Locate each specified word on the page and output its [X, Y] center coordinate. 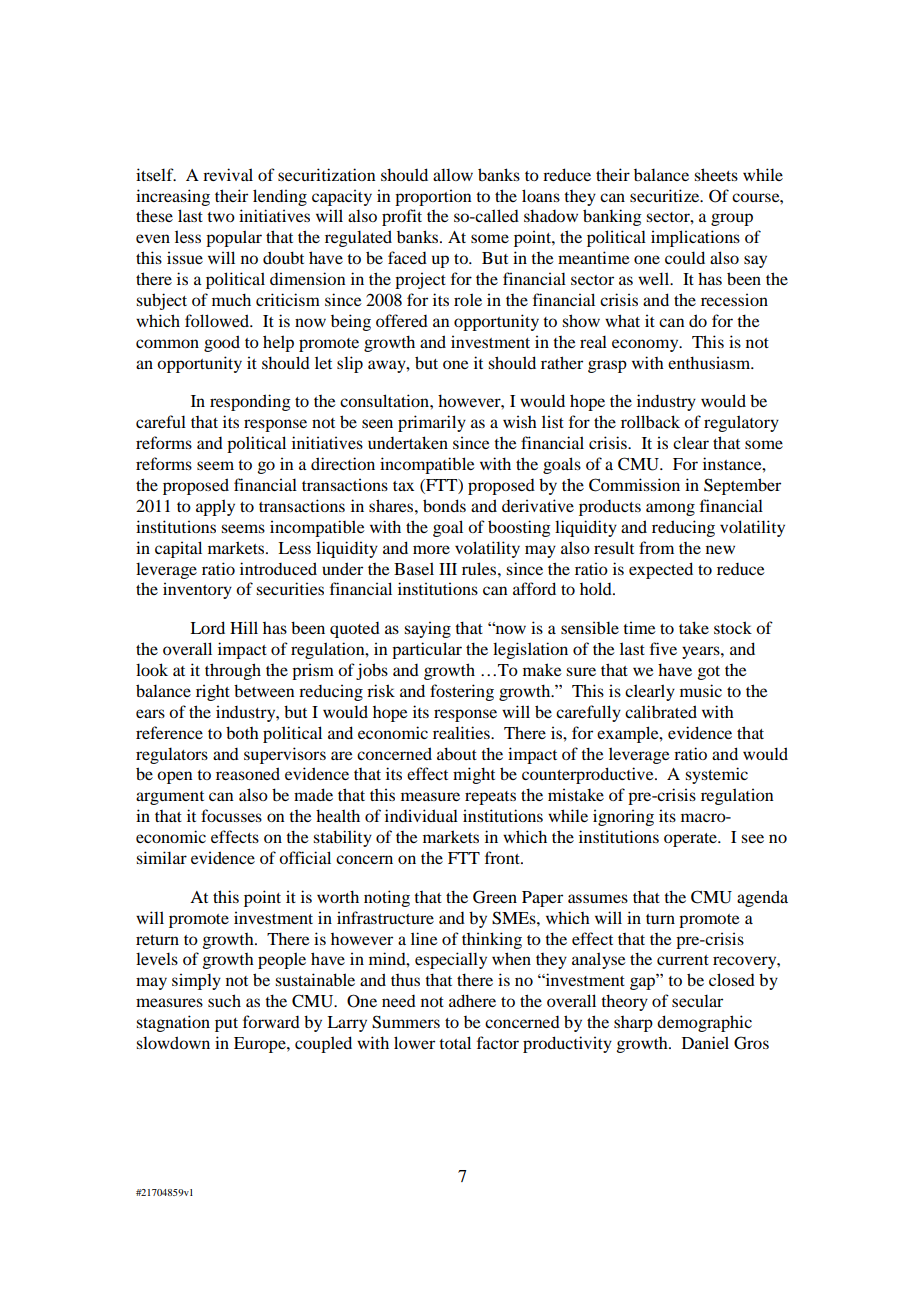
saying [427, 629]
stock [733, 627]
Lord [207, 627]
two [221, 217]
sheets [716, 174]
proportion [433, 197]
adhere [472, 1000]
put [226, 1025]
